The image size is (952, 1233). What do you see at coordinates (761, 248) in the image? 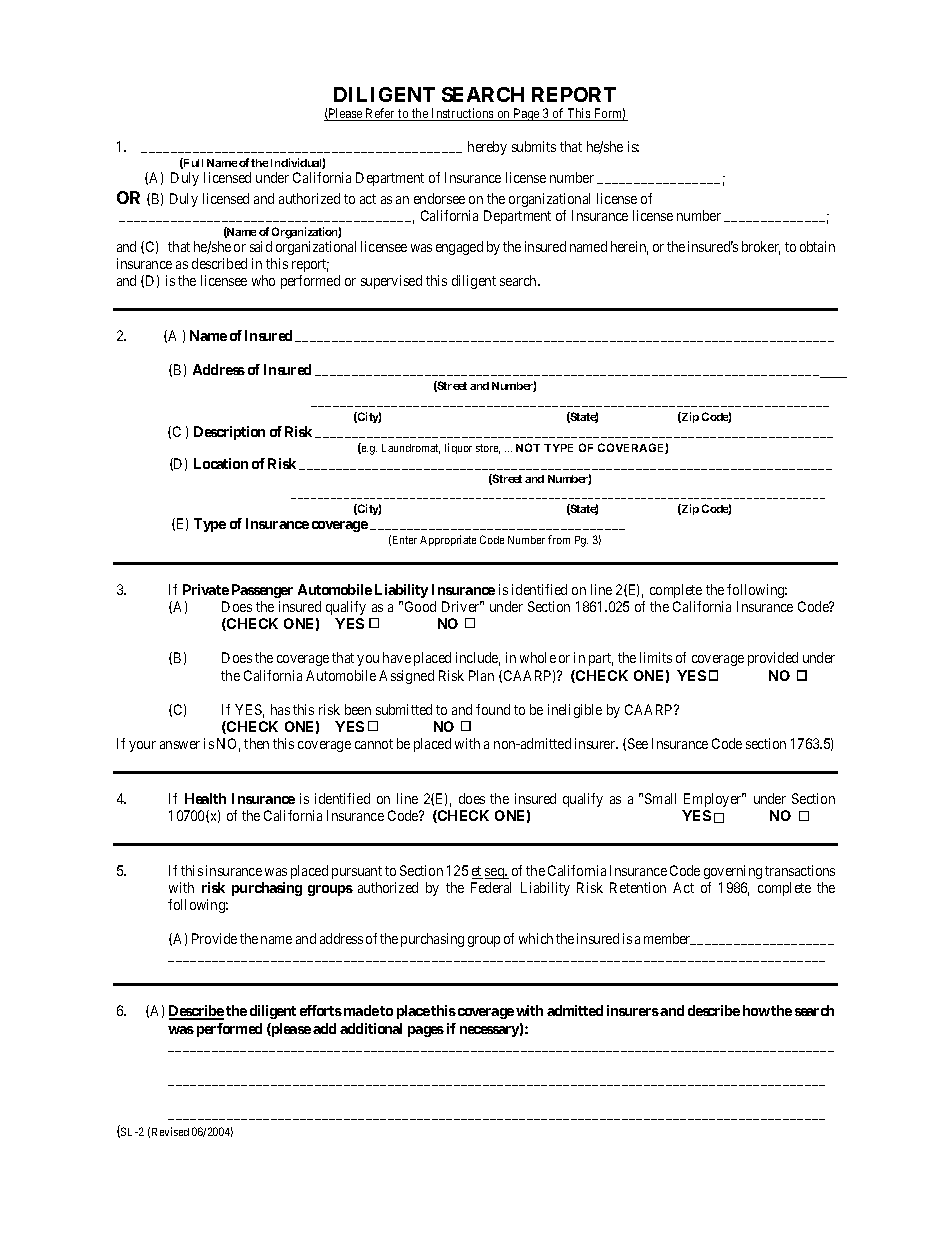
I see `broker` at bounding box center [761, 248].
